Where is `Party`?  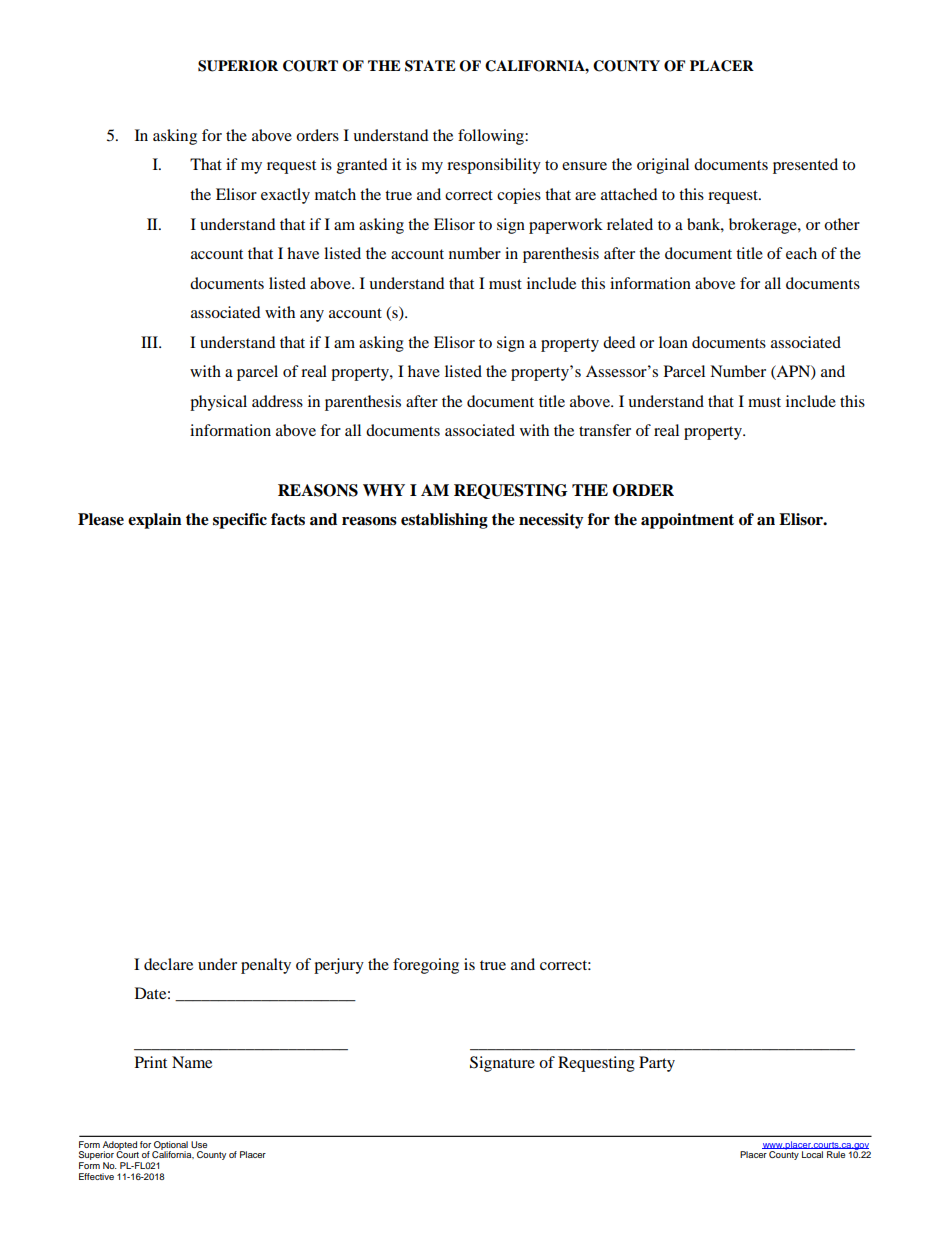
Party is located at coordinates (657, 1064).
